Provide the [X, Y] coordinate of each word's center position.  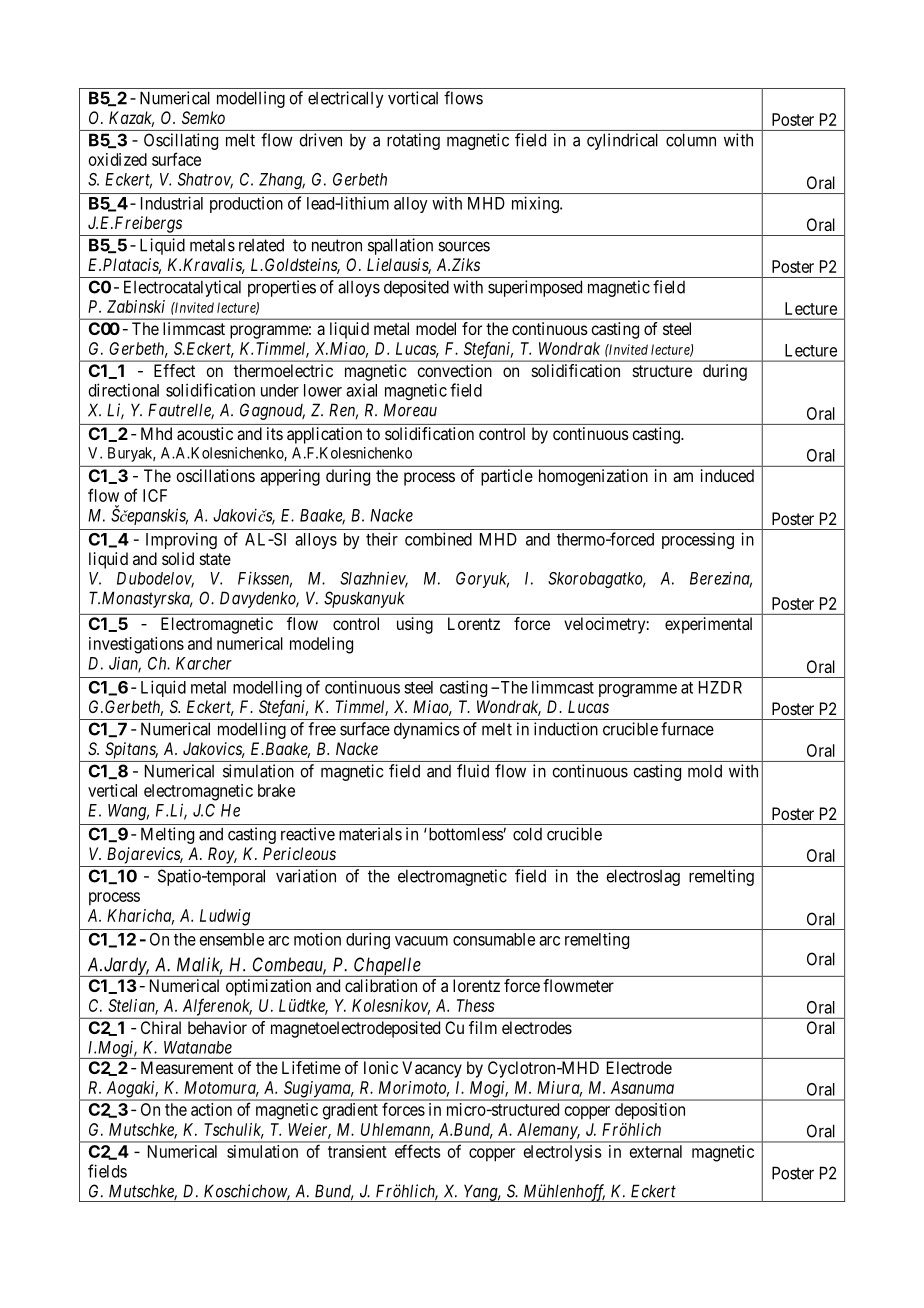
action [211, 1109]
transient [357, 1151]
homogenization [593, 477]
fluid [473, 771]
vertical [112, 790]
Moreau [410, 410]
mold [705, 771]
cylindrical [622, 141]
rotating [413, 141]
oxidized [118, 159]
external [656, 1151]
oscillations [215, 475]
